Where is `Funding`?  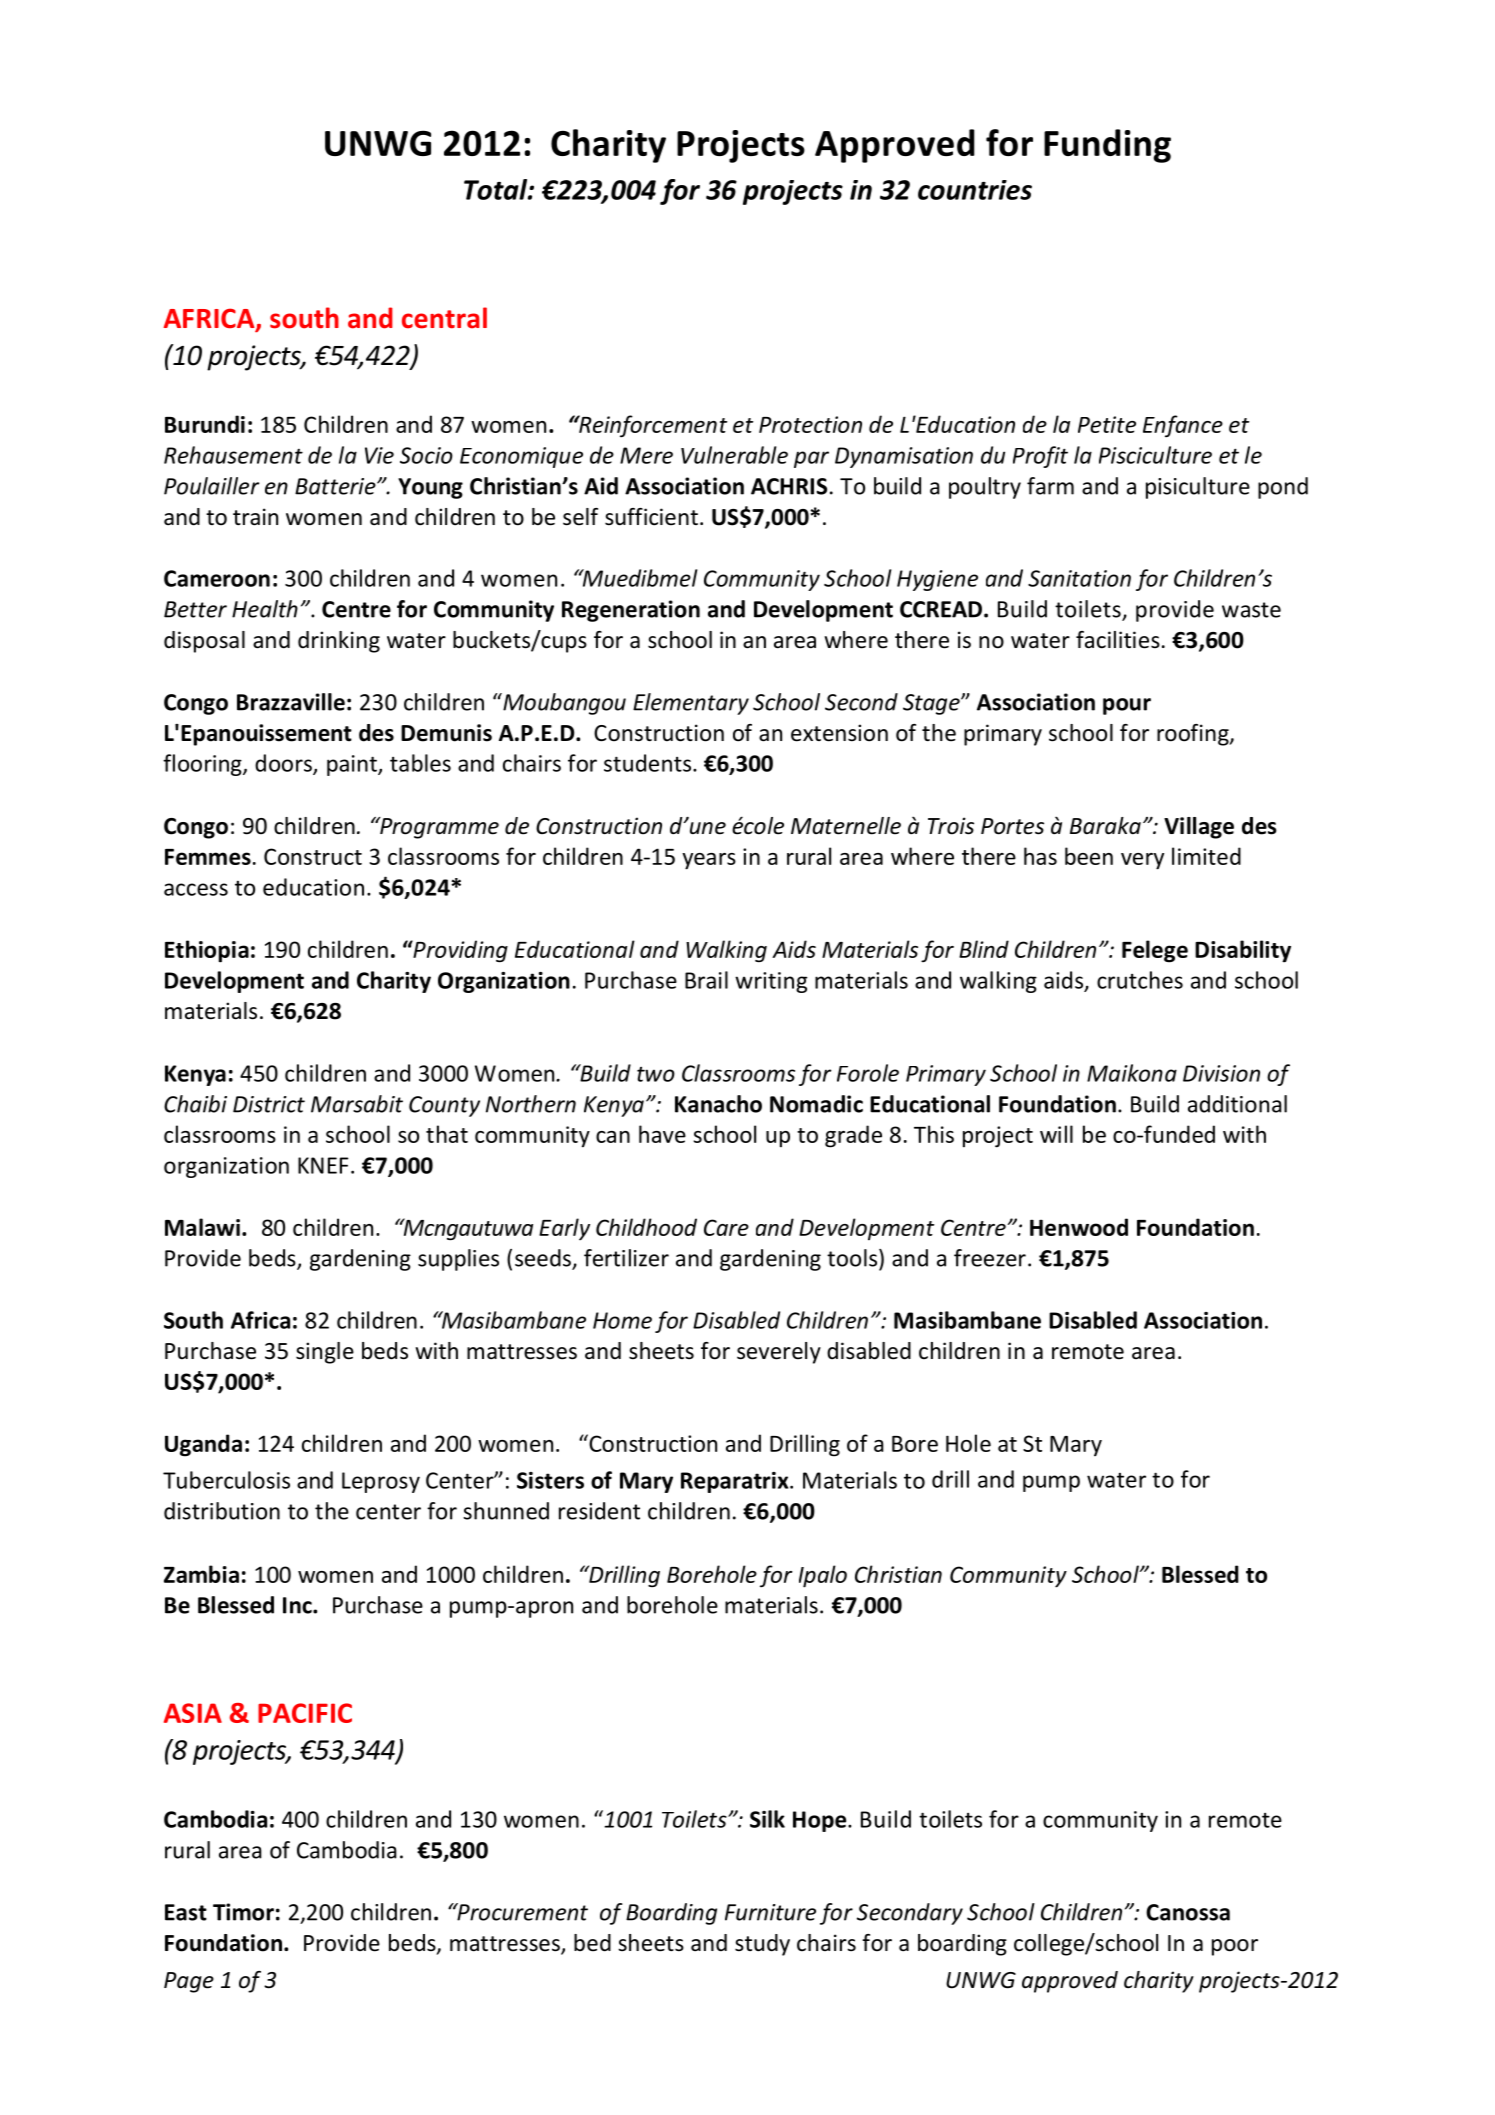 Funding is located at coordinates (1107, 146).
